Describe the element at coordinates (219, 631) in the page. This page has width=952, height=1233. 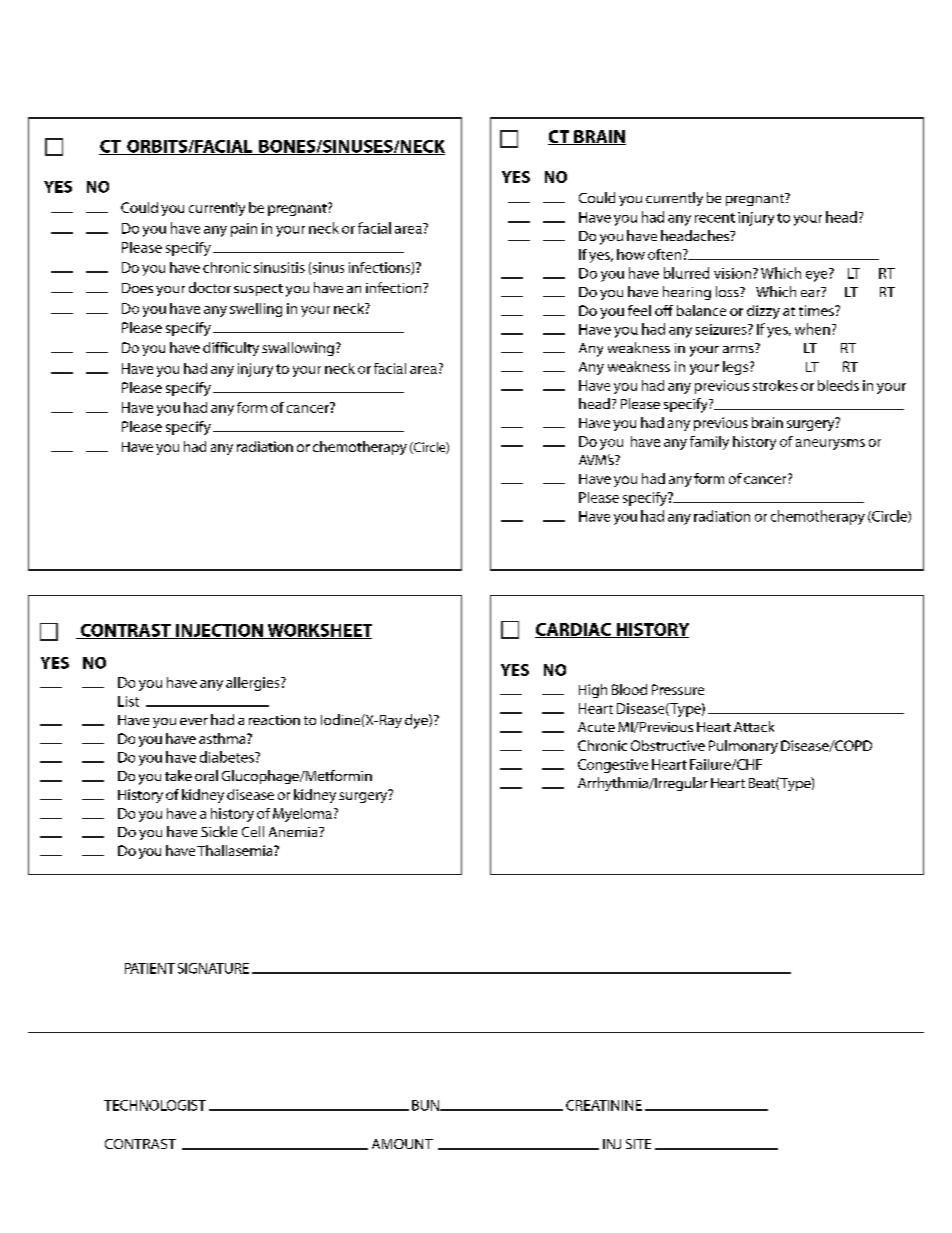
I see `INJECTION` at that location.
